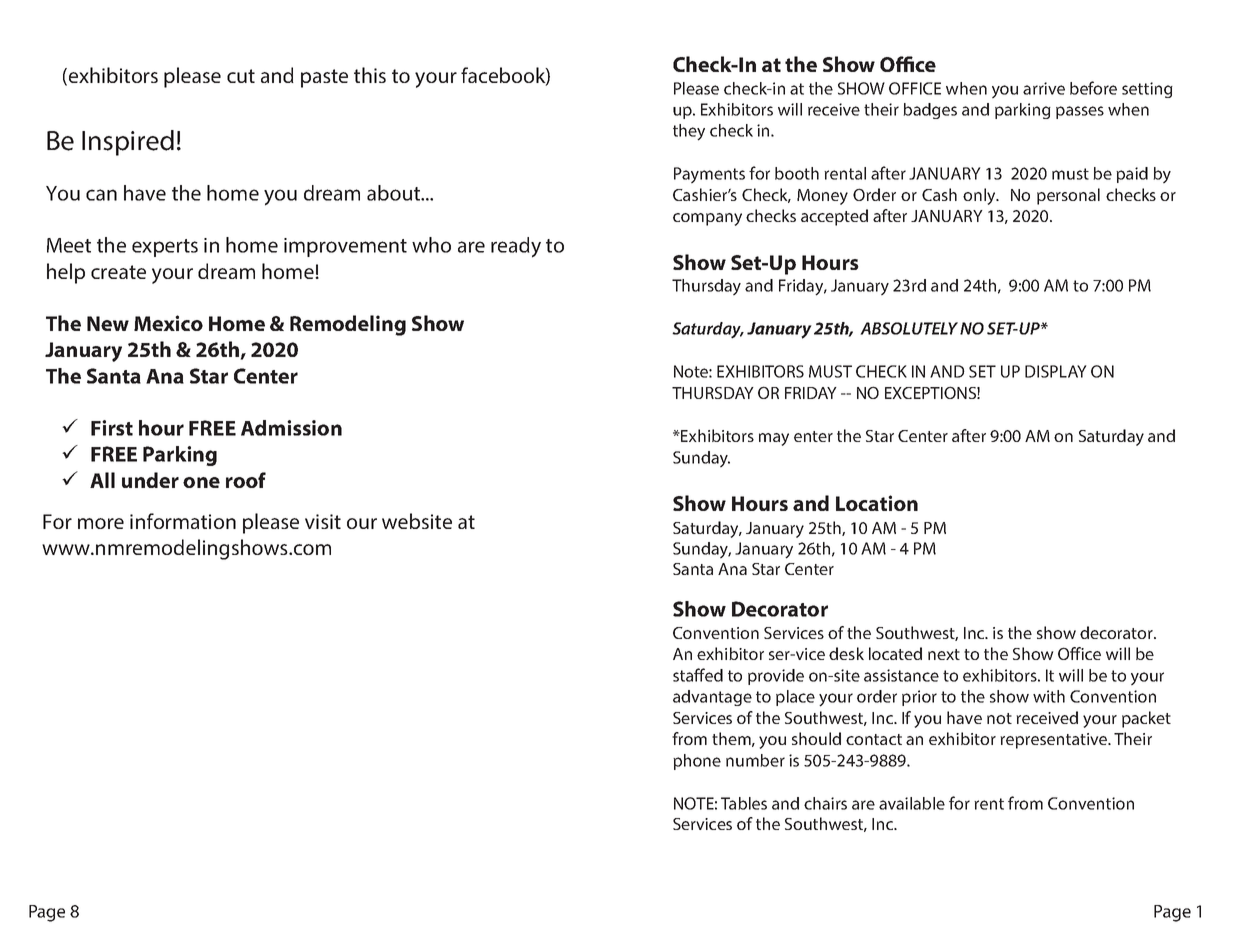  What do you see at coordinates (1044, 88) in the screenshot?
I see `arrive` at bounding box center [1044, 88].
